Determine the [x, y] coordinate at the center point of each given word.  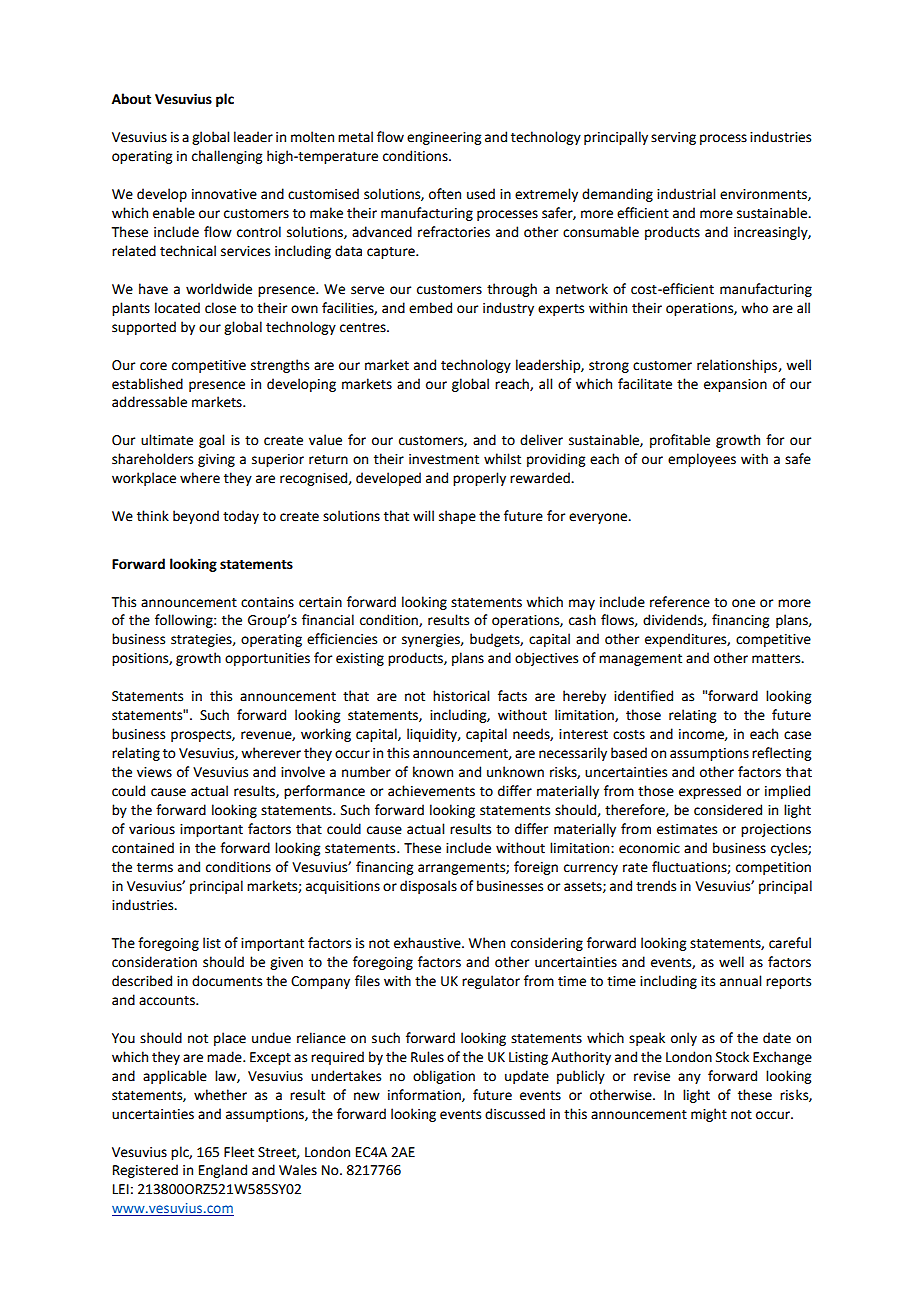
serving [673, 138]
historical [461, 696]
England [223, 1171]
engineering [444, 138]
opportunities [267, 659]
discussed [515, 1114]
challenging [227, 157]
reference [680, 602]
